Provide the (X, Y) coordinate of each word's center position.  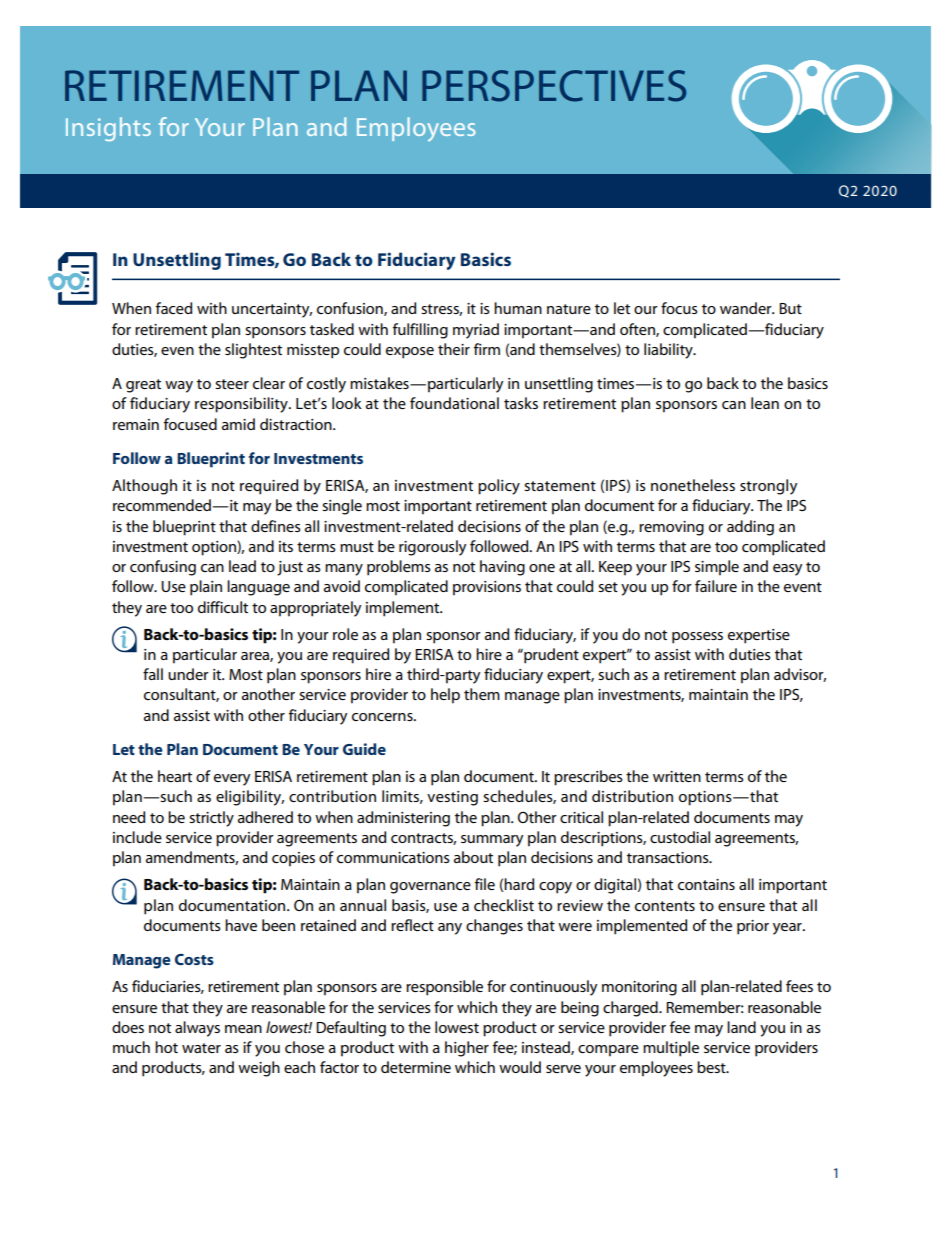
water (201, 1048)
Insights (108, 129)
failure (716, 586)
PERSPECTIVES (554, 86)
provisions (487, 588)
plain (206, 588)
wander (747, 308)
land (741, 1027)
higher (467, 1049)
